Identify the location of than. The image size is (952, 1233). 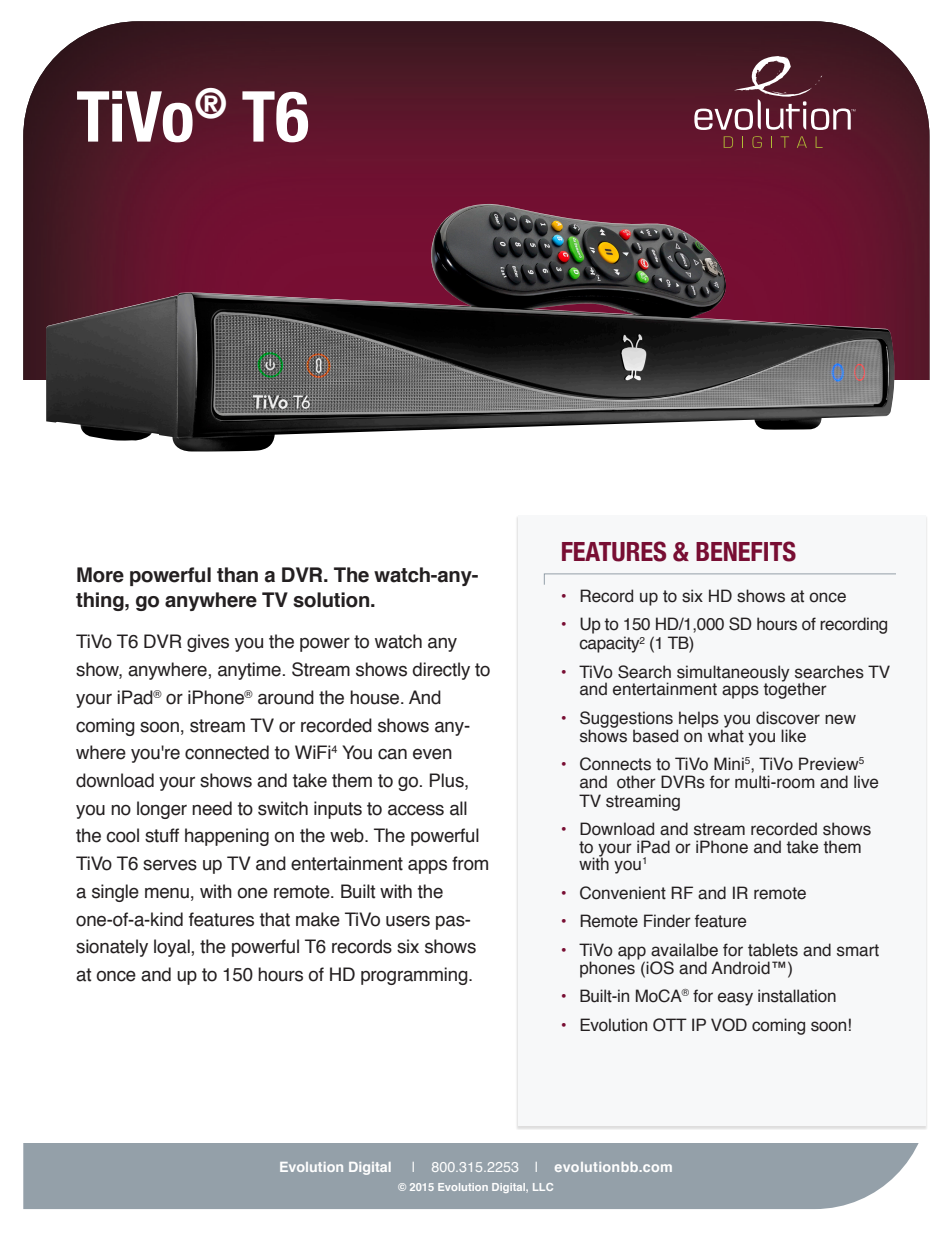
(237, 575).
